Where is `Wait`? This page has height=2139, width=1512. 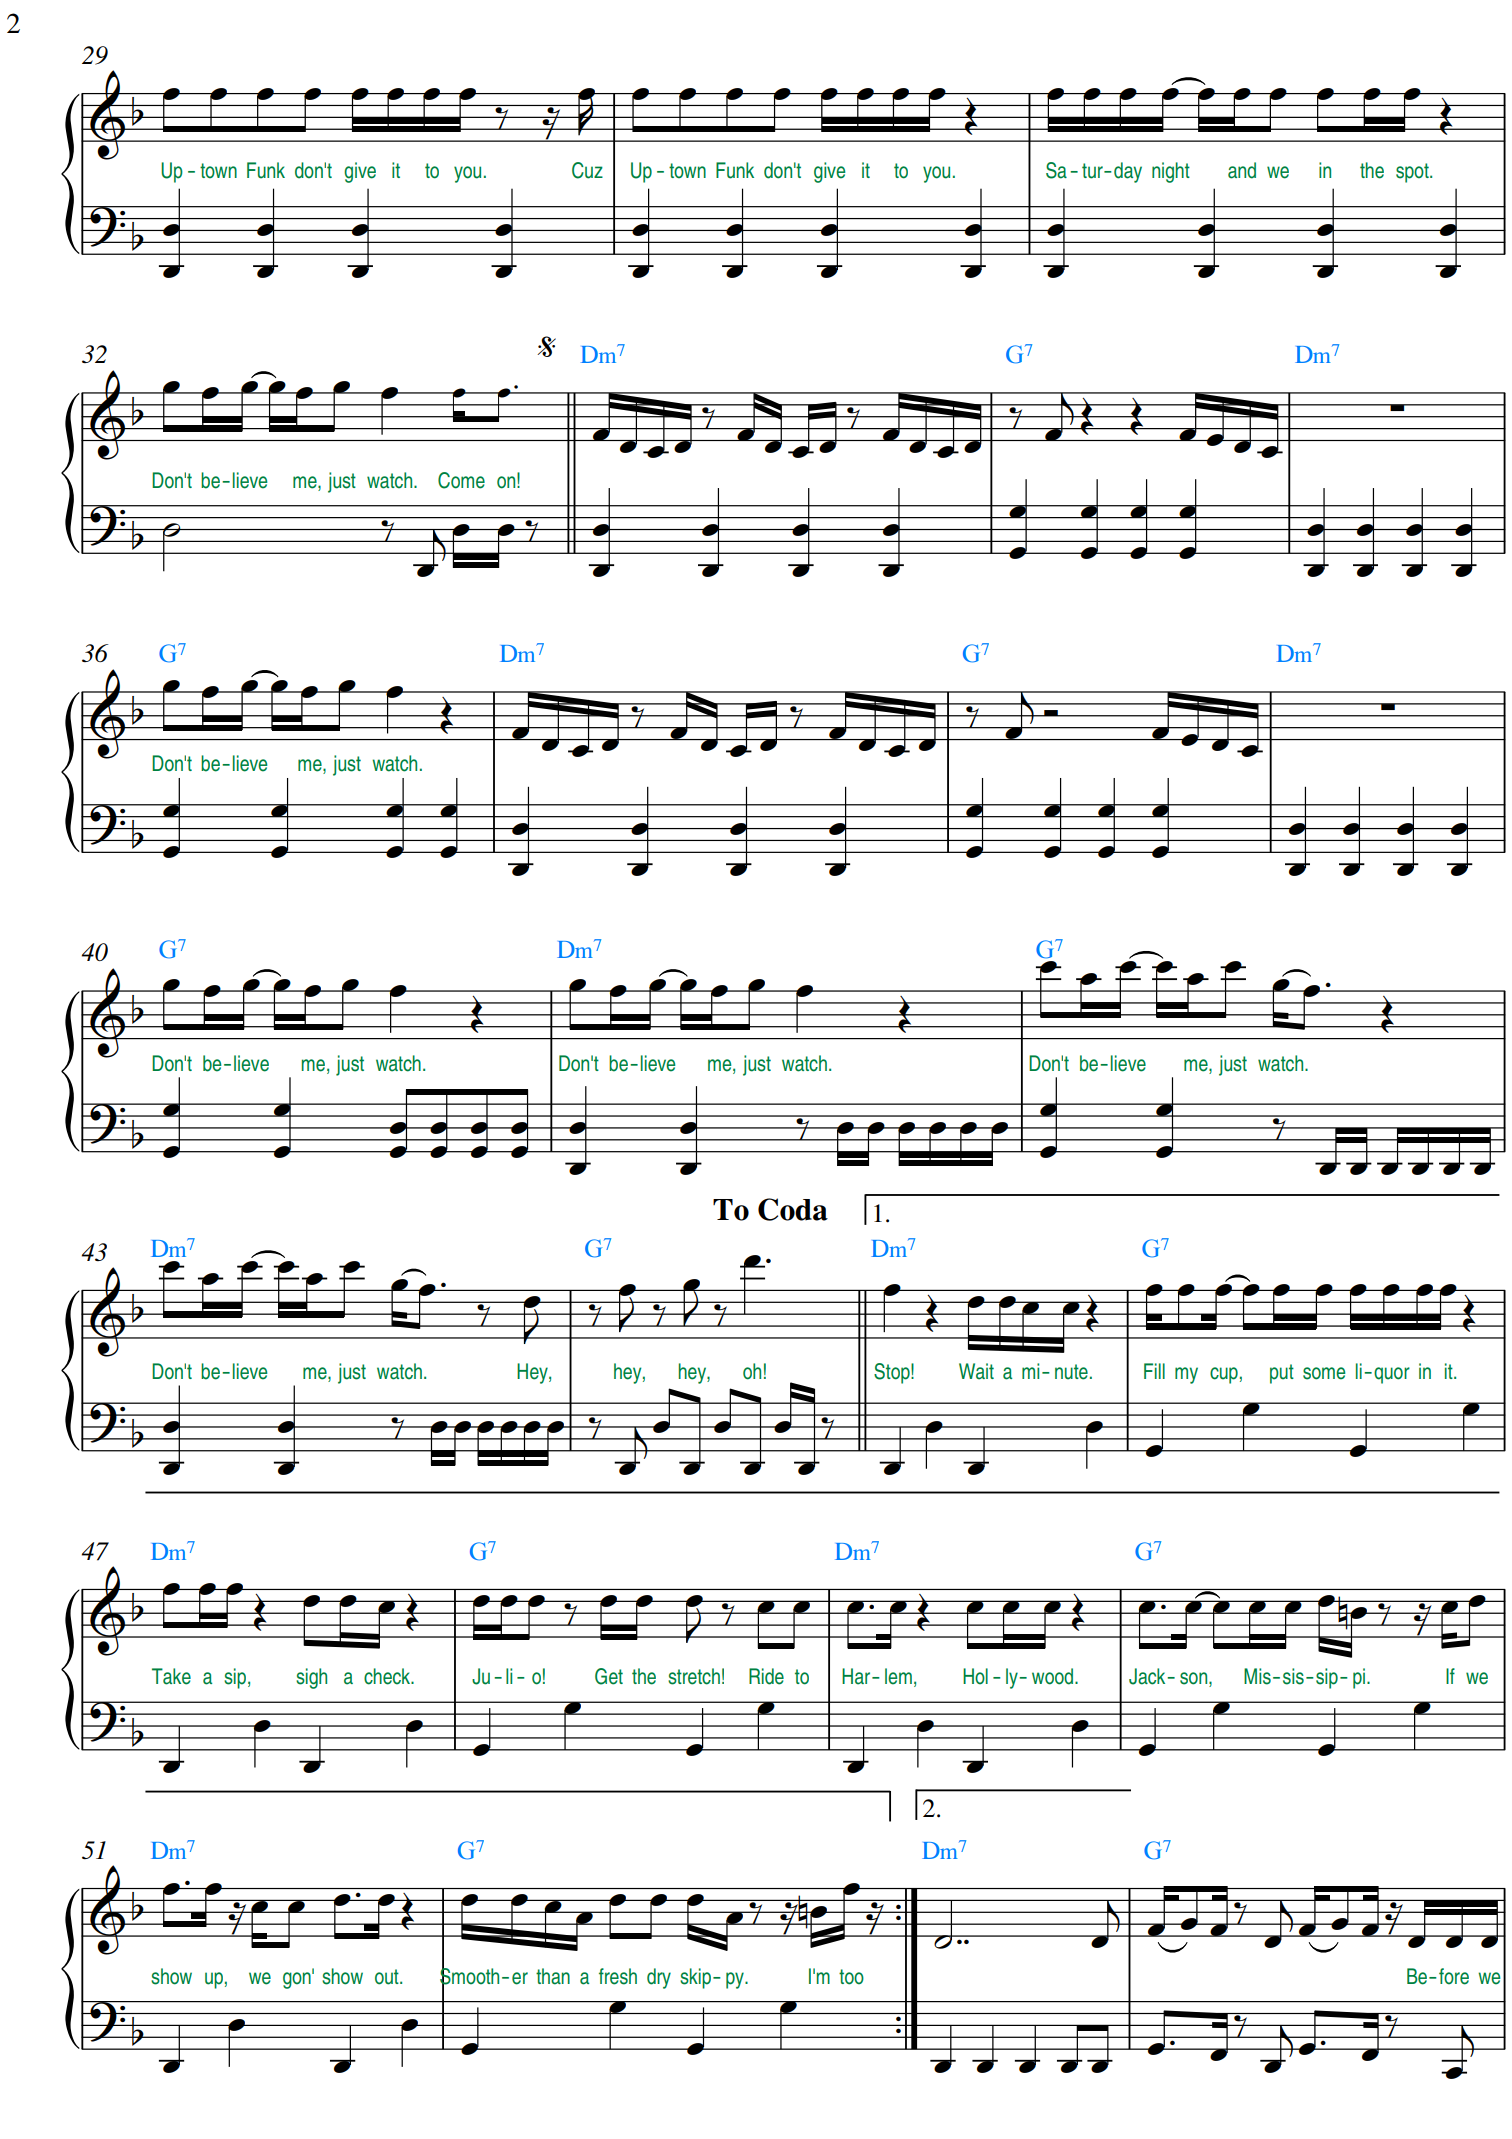
Wait is located at coordinates (976, 1371).
